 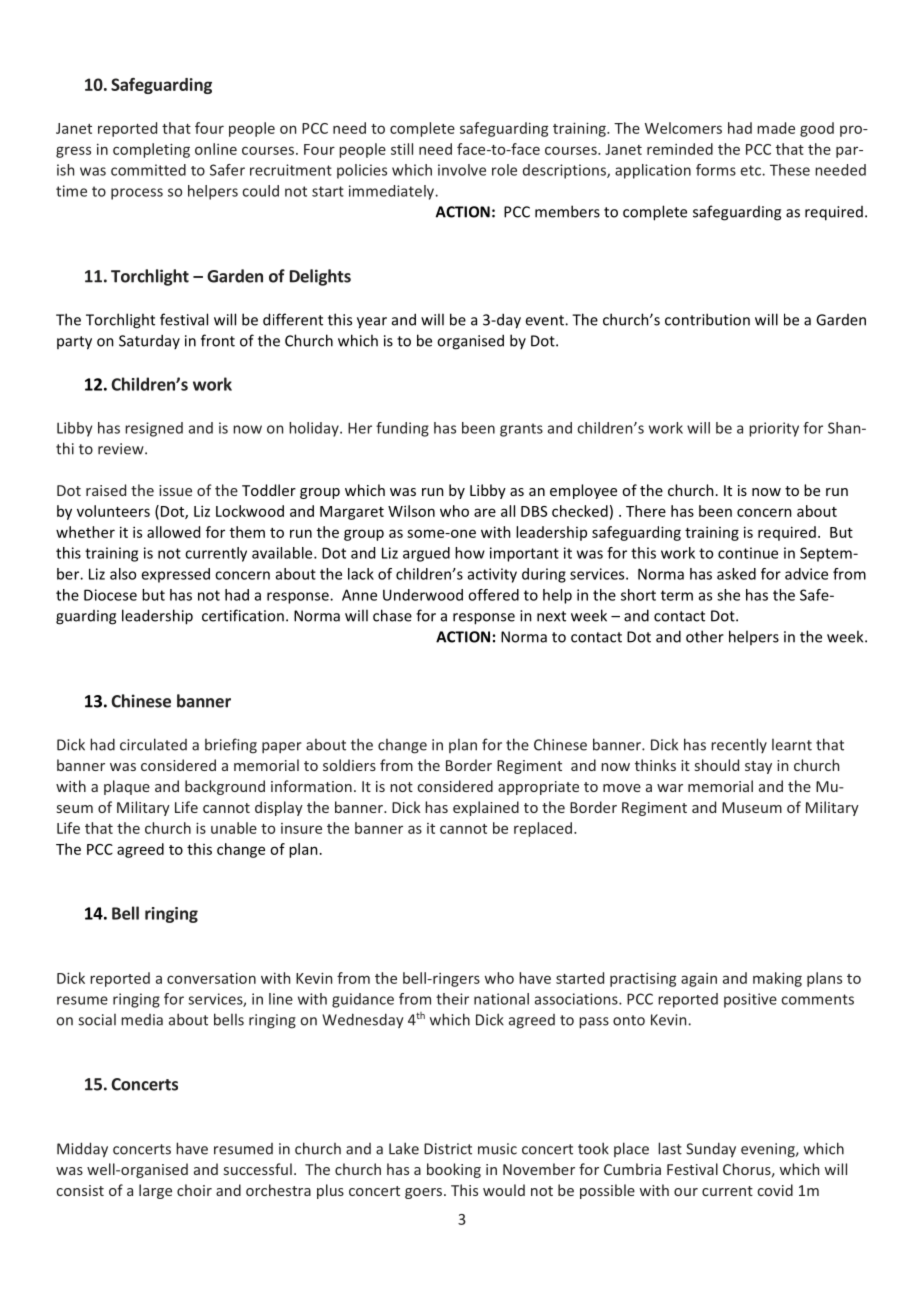 I want to click on large, so click(x=155, y=1191).
